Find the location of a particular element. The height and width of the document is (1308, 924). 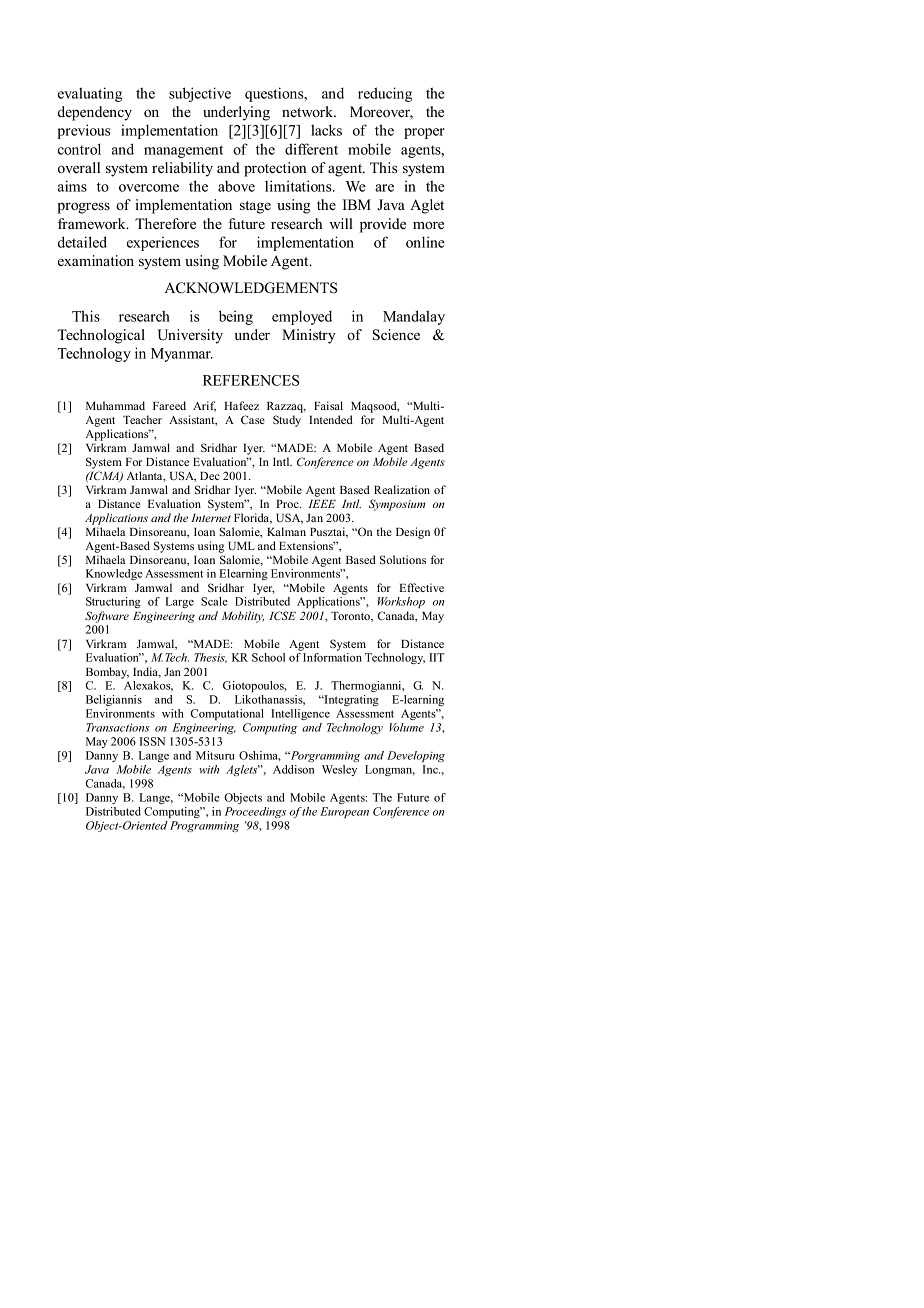

Muhammad is located at coordinates (115, 405).
